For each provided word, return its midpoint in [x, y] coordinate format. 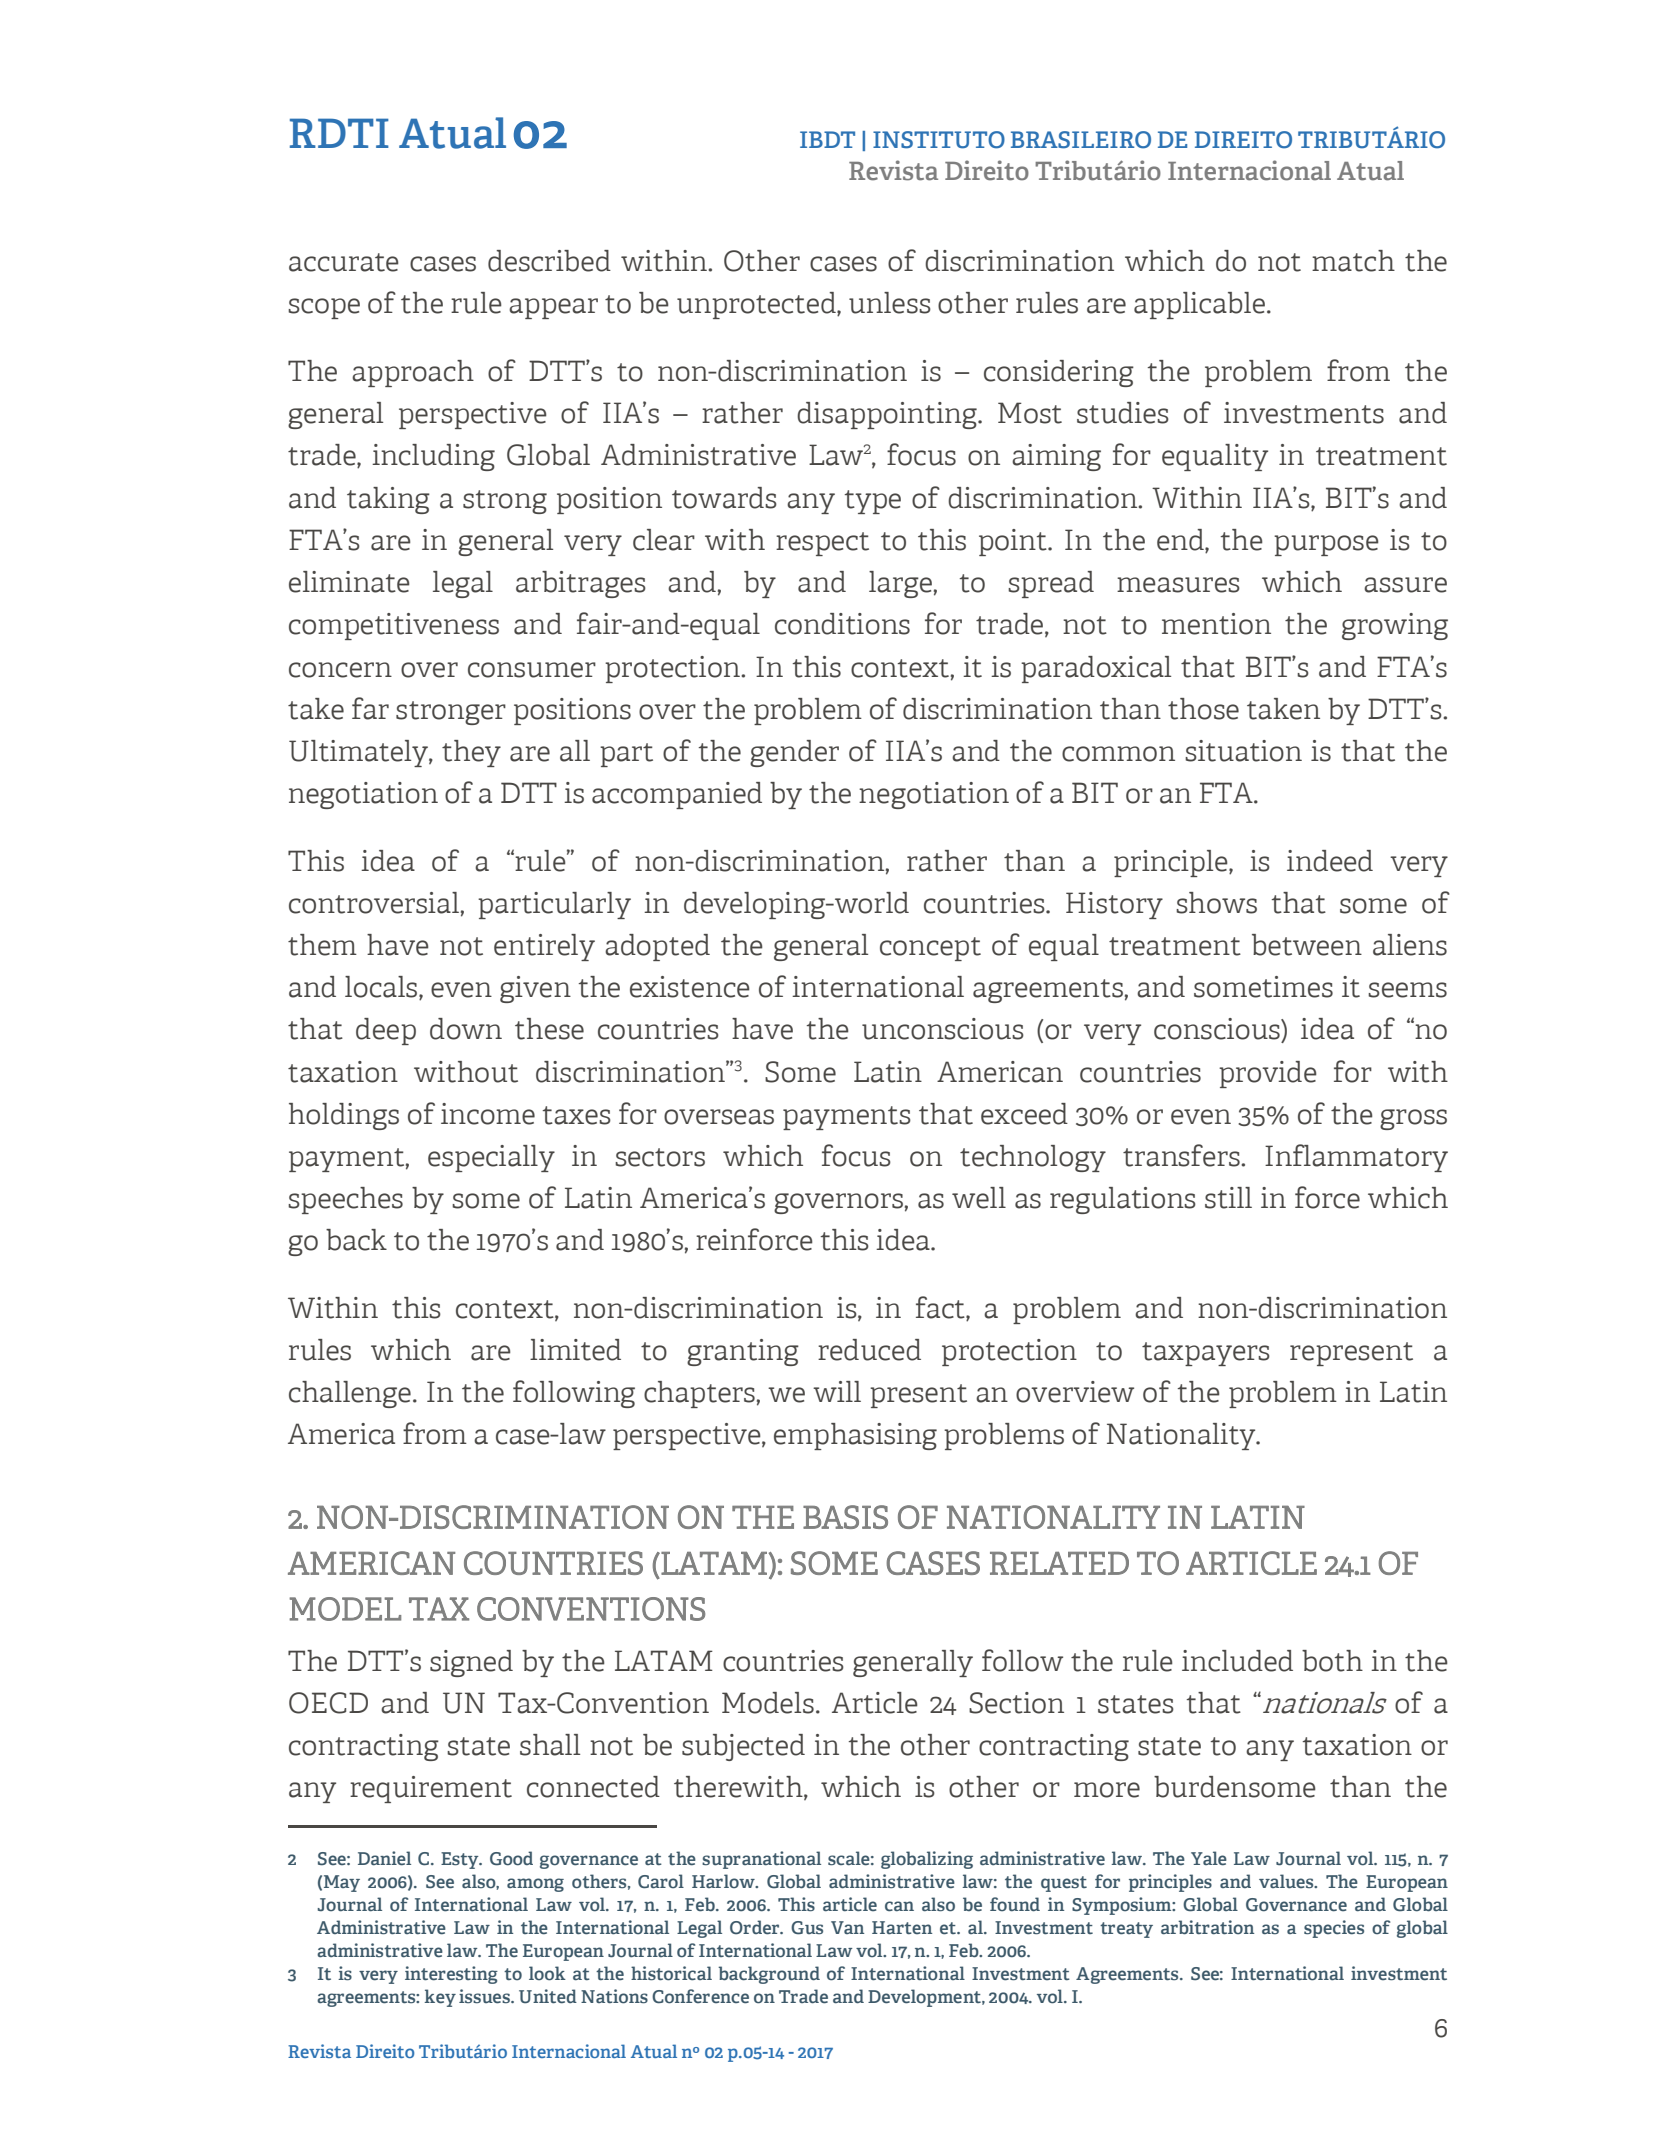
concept [930, 949]
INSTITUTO [939, 140]
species [1334, 1929]
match [1353, 261]
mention [1216, 624]
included [1237, 1661]
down [466, 1029]
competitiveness [394, 626]
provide [1268, 1074]
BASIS [845, 1517]
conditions [842, 624]
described [549, 261]
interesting [451, 1975]
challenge [350, 1394]
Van [847, 1927]
